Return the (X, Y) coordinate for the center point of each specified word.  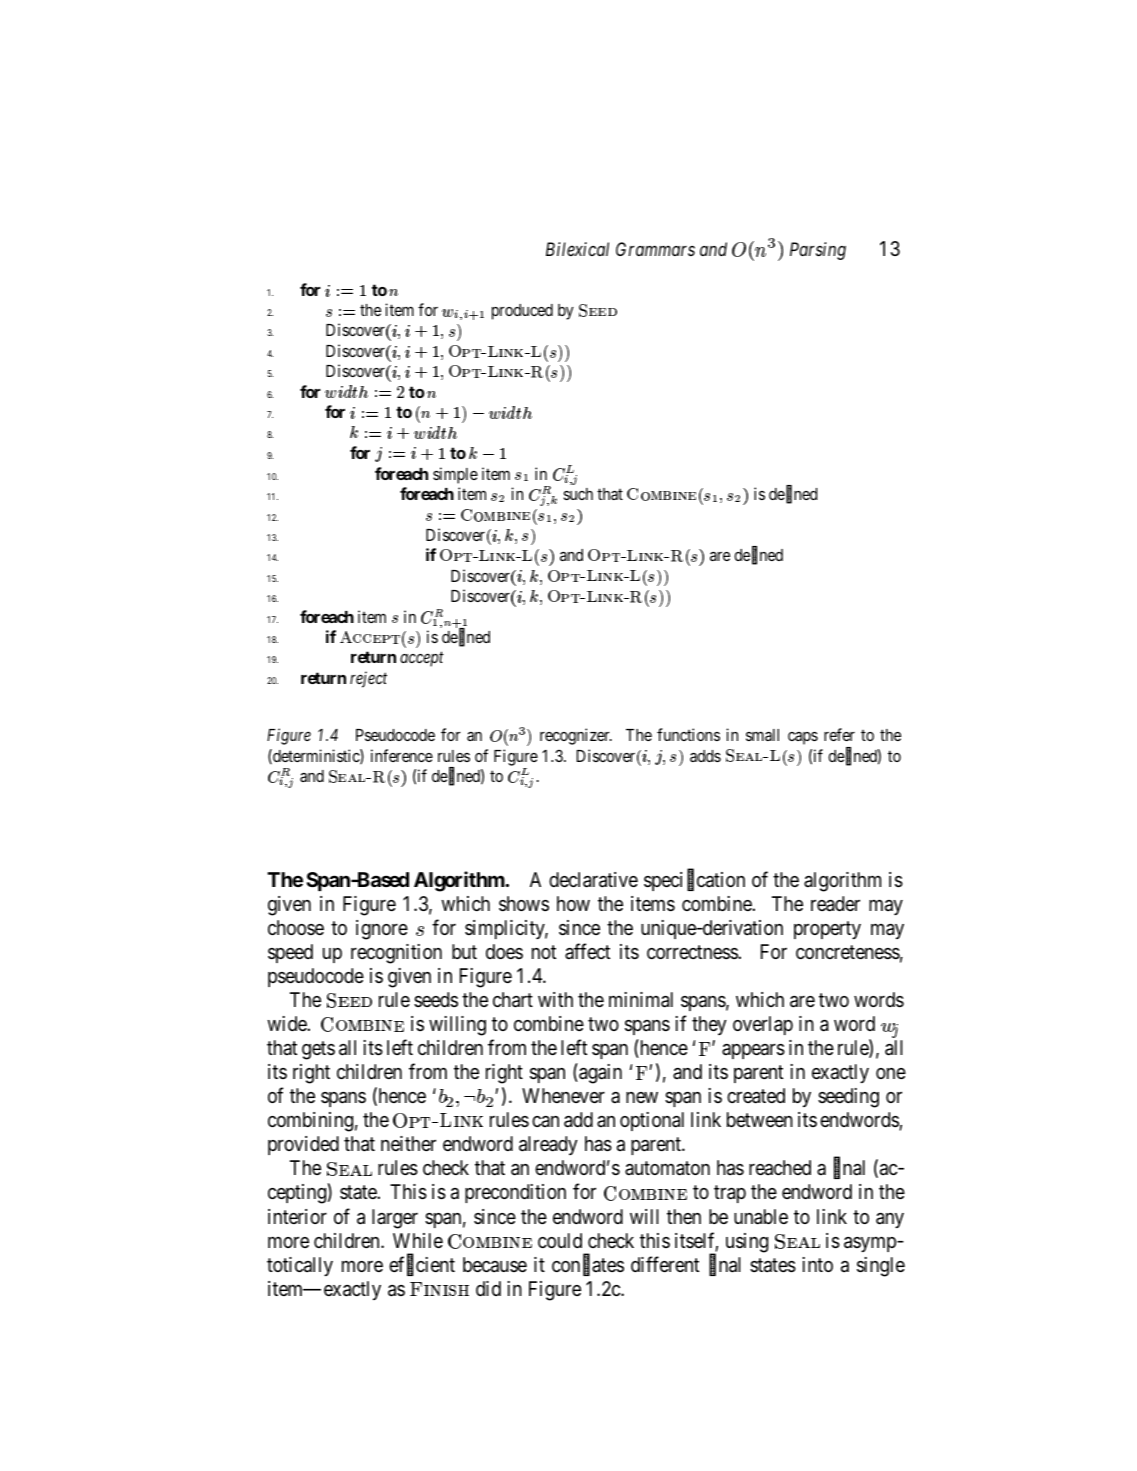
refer (839, 734)
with (555, 999)
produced (522, 312)
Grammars (655, 249)
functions (688, 734)
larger (395, 1219)
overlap (763, 1025)
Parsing (818, 251)
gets (318, 1050)
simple (455, 475)
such (578, 494)
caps (803, 738)
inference (402, 755)
